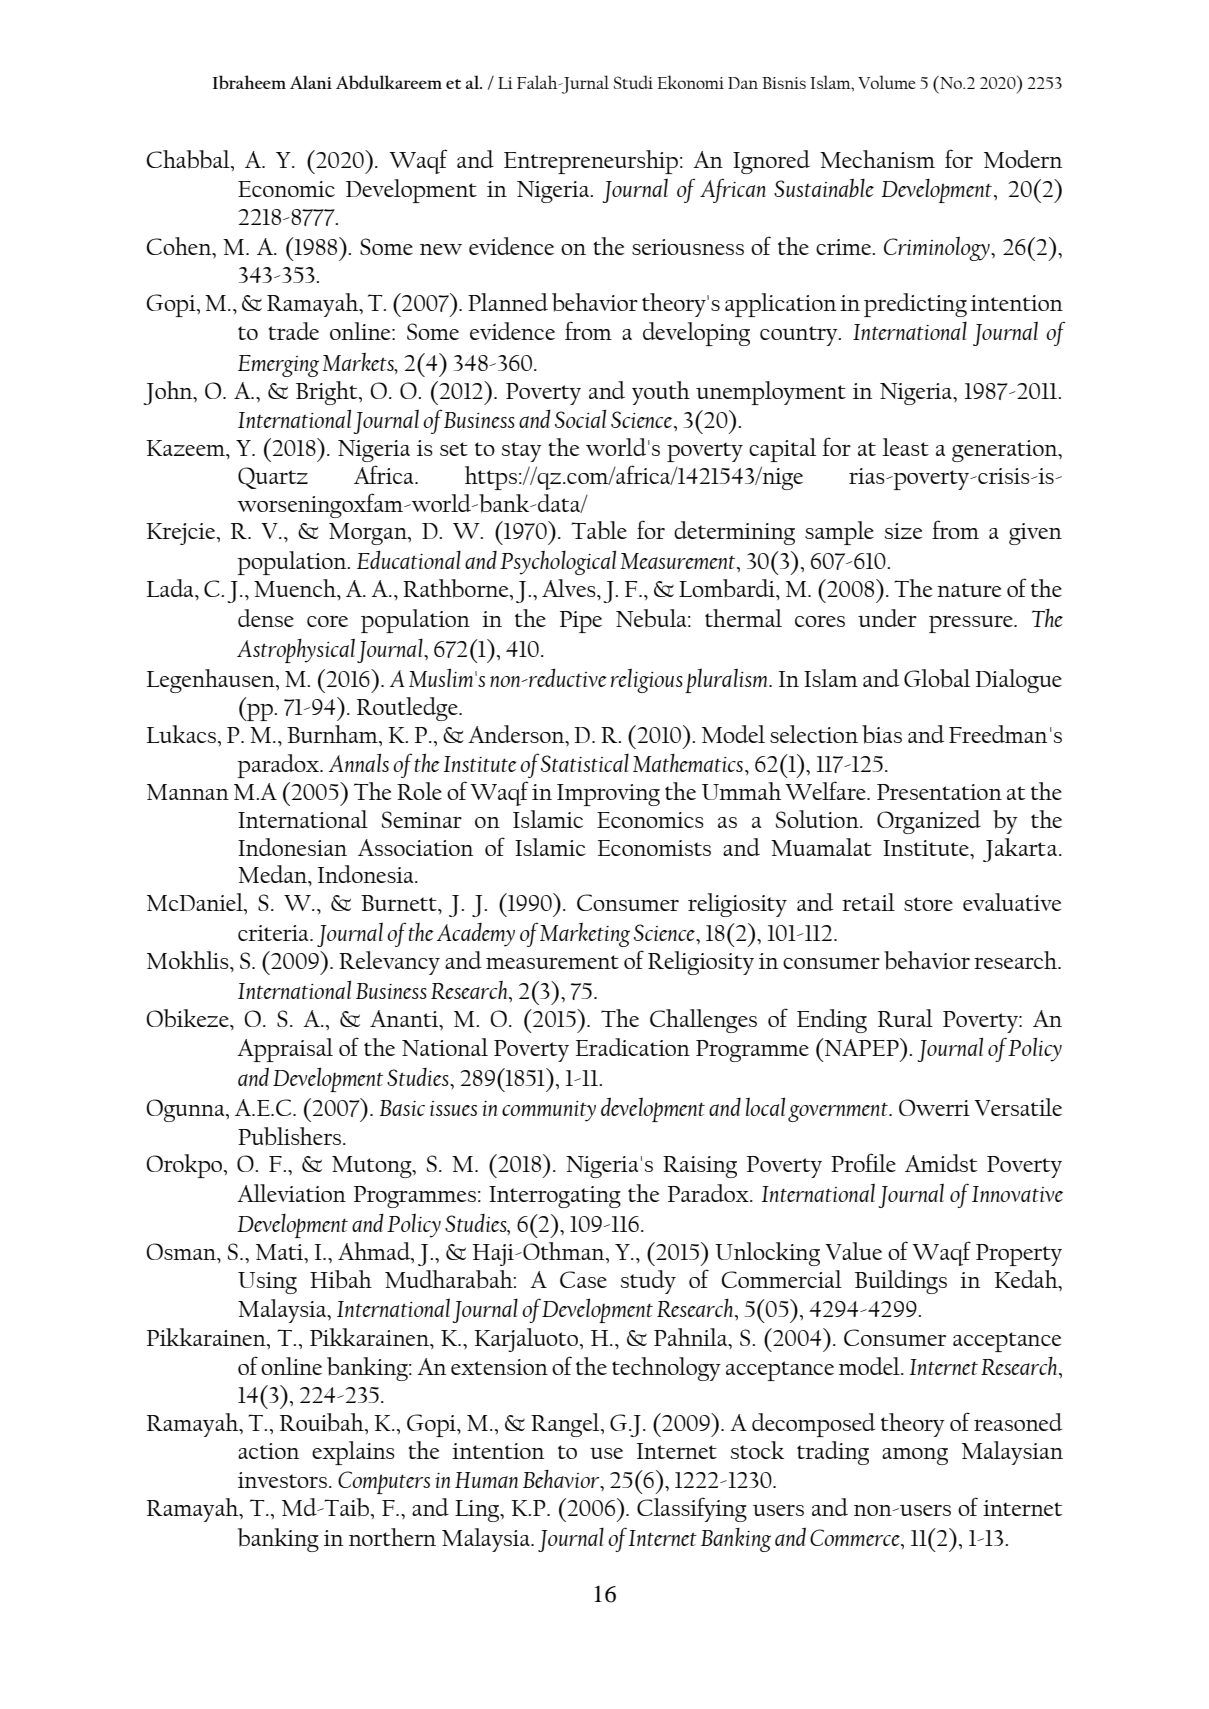 This screenshot has height=1709, width=1209. What do you see at coordinates (877, 159) in the screenshot?
I see `Mechanism` at bounding box center [877, 159].
